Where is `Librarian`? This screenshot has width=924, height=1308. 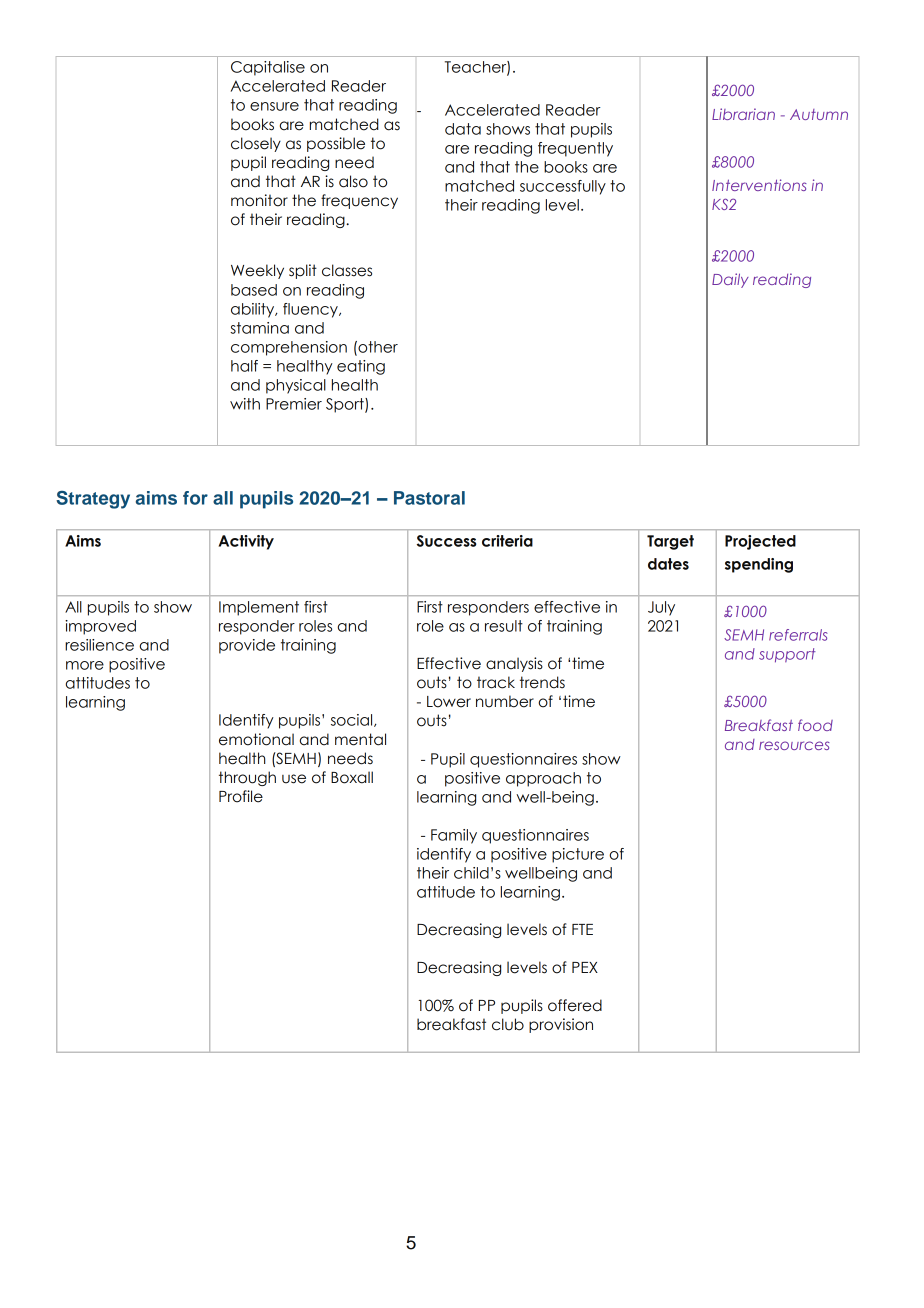
Librarian is located at coordinates (743, 114).
